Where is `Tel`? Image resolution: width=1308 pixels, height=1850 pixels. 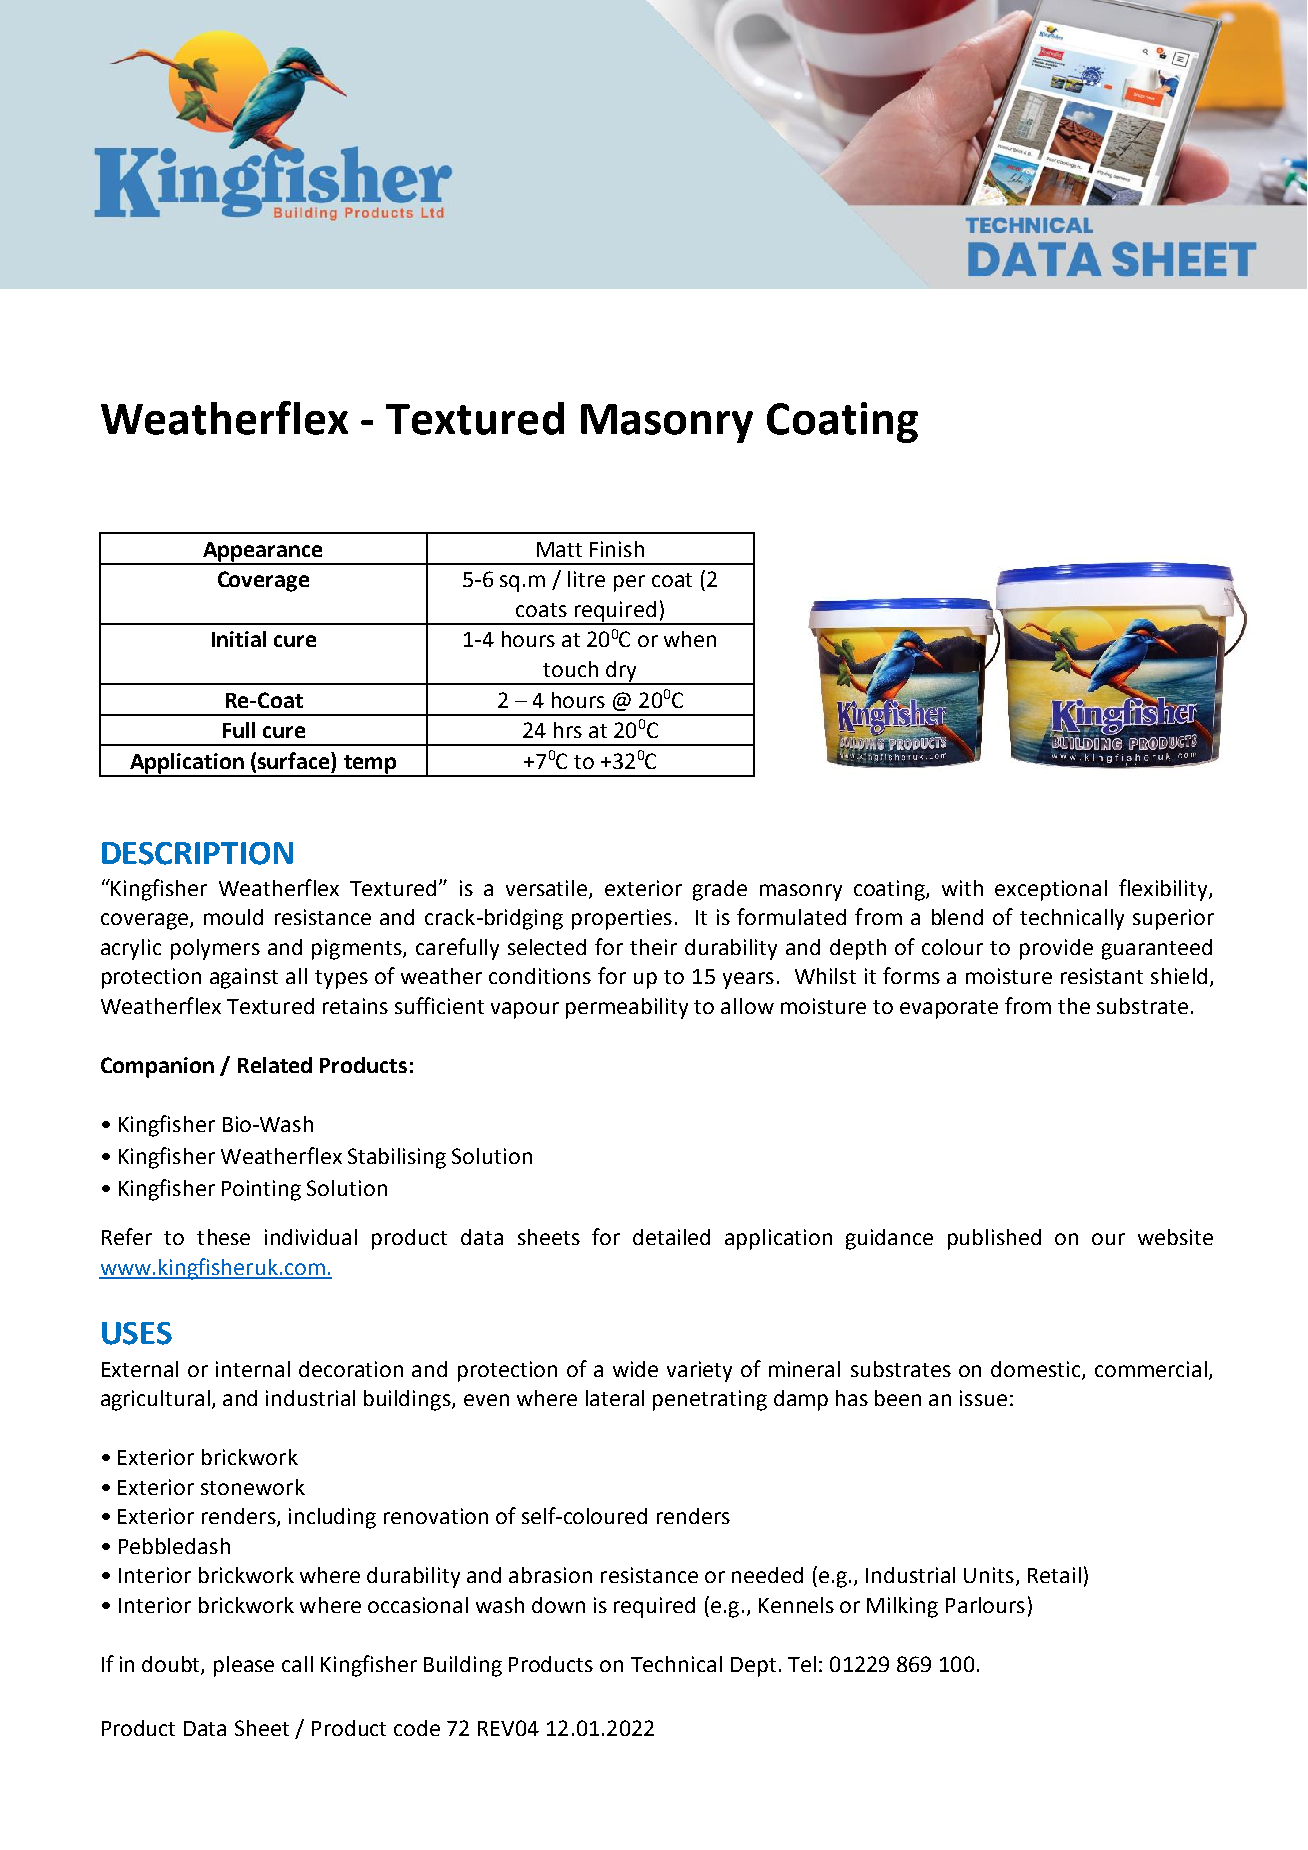 Tel is located at coordinates (802, 1664).
